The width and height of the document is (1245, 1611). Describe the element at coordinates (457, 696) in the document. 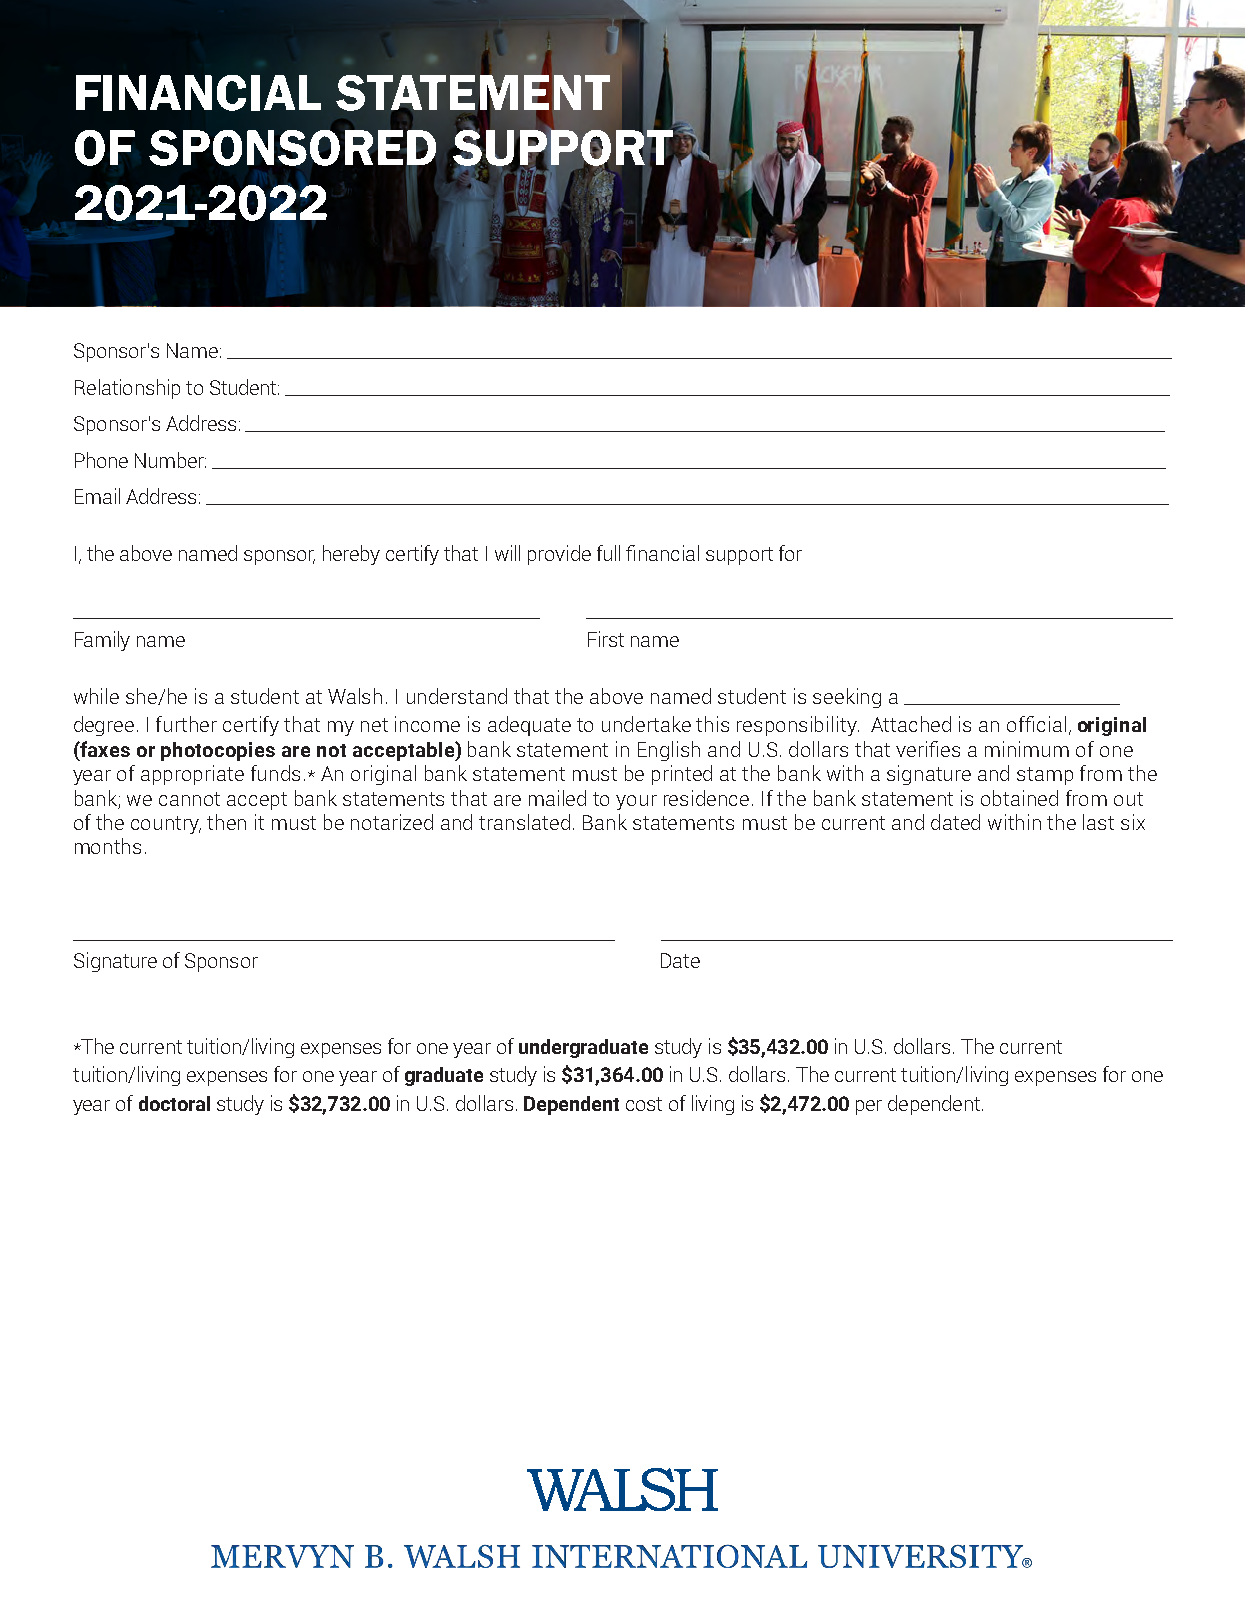

I see `understand` at that location.
